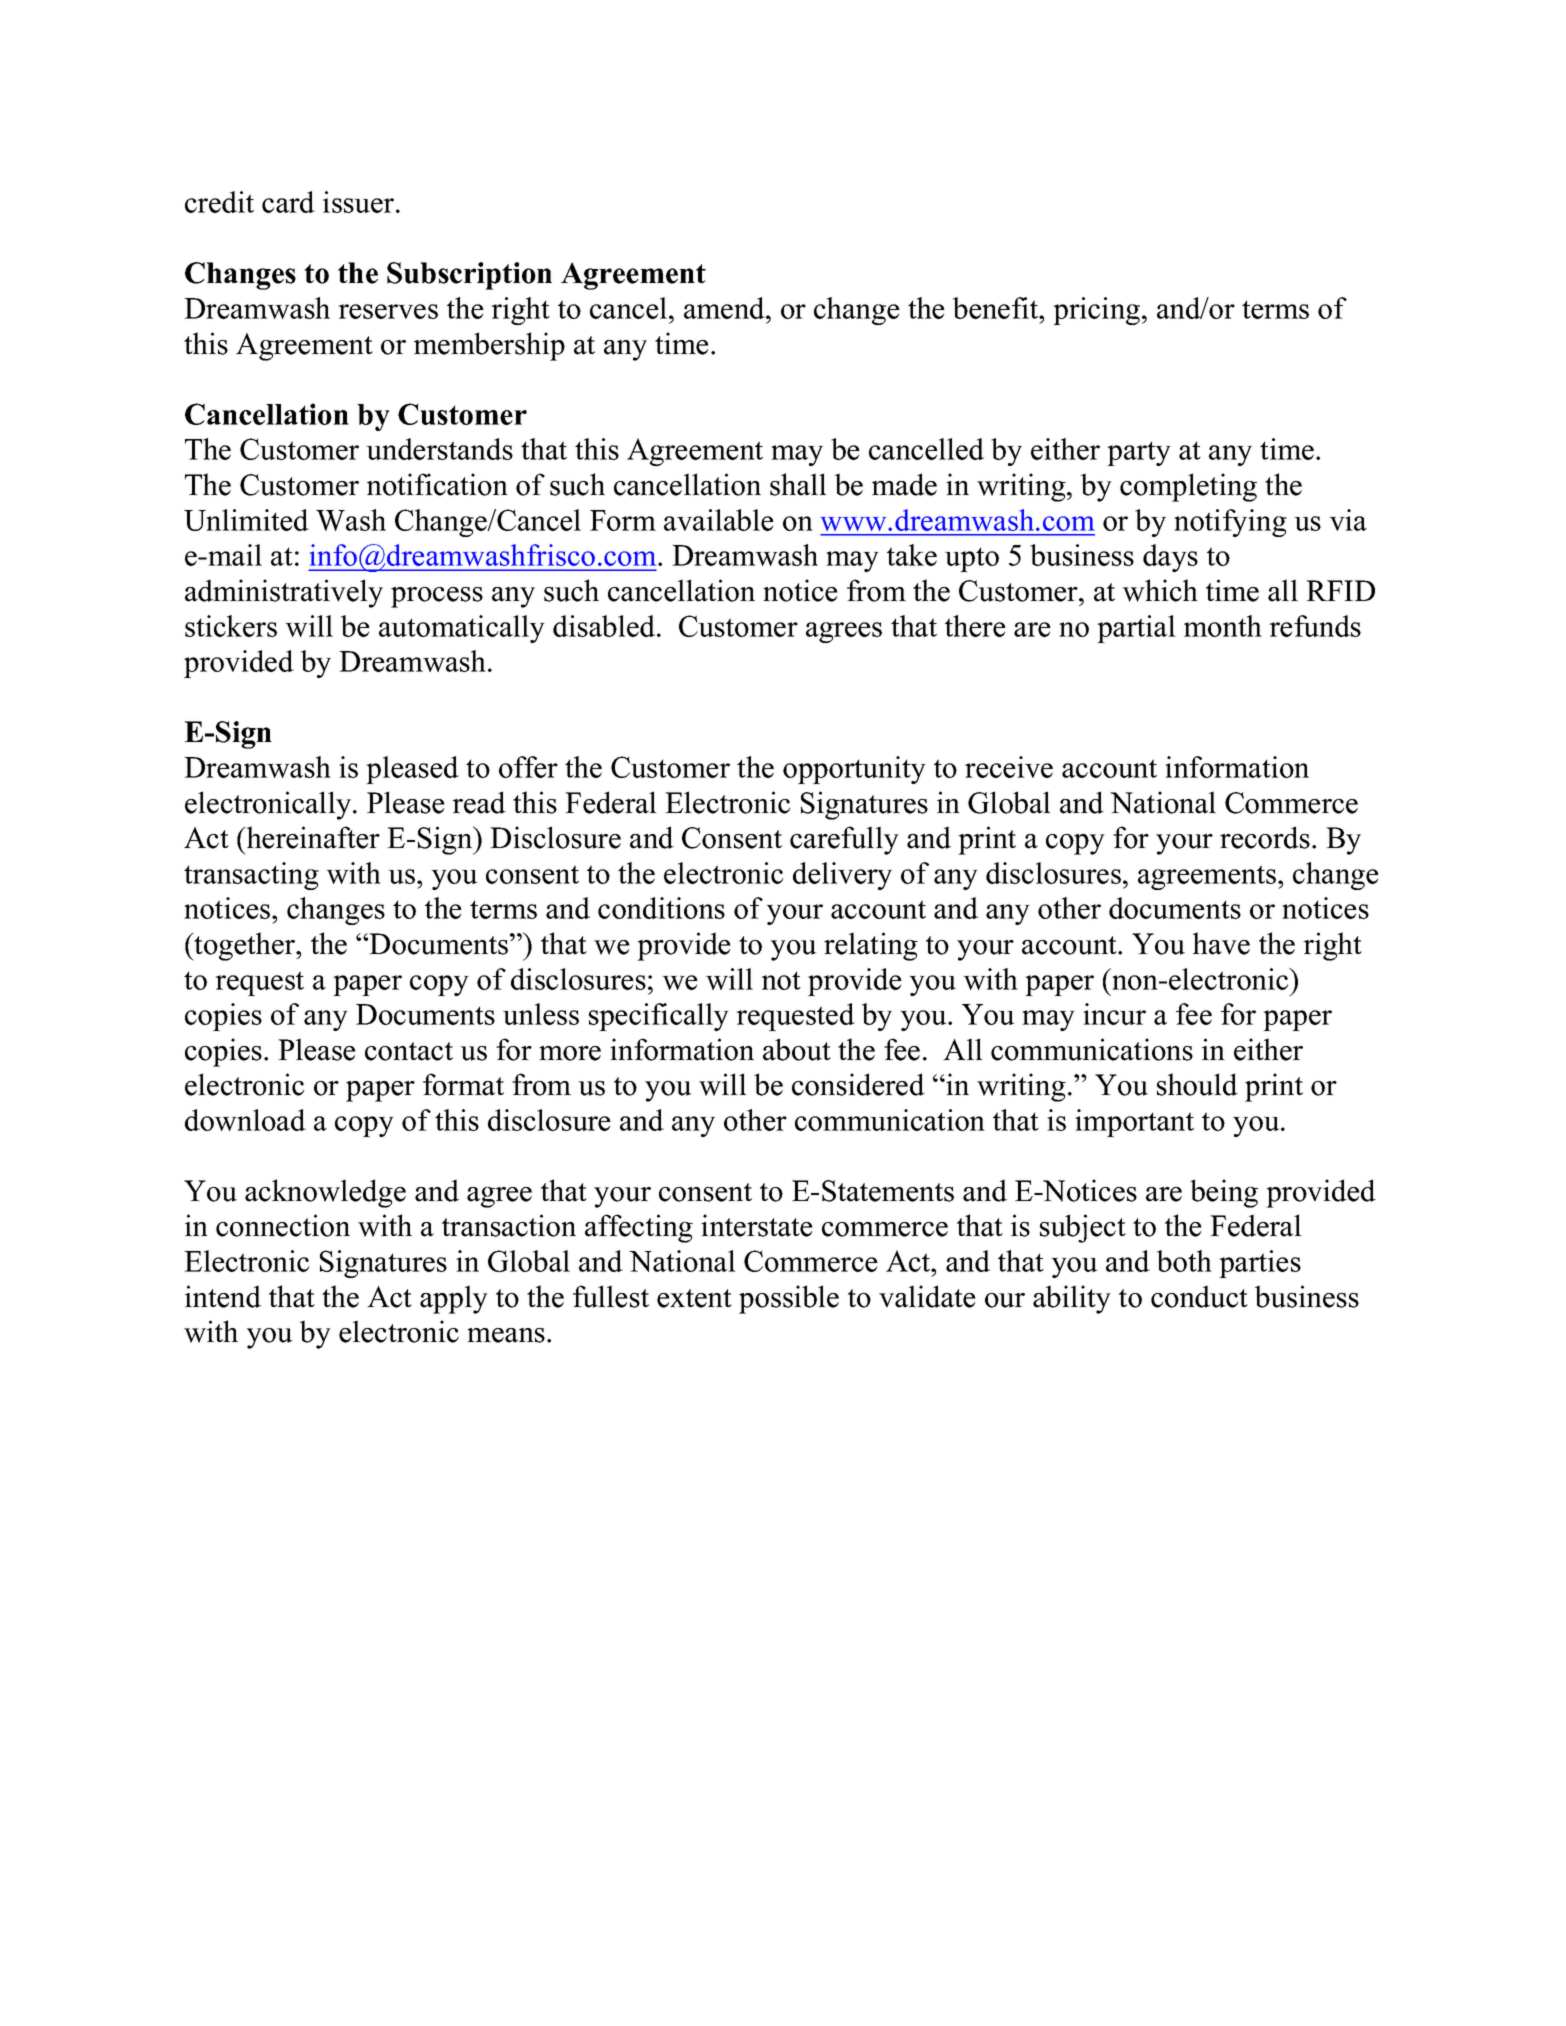 Image resolution: width=1566 pixels, height=2026 pixels. I want to click on hereinafter, so click(312, 837).
